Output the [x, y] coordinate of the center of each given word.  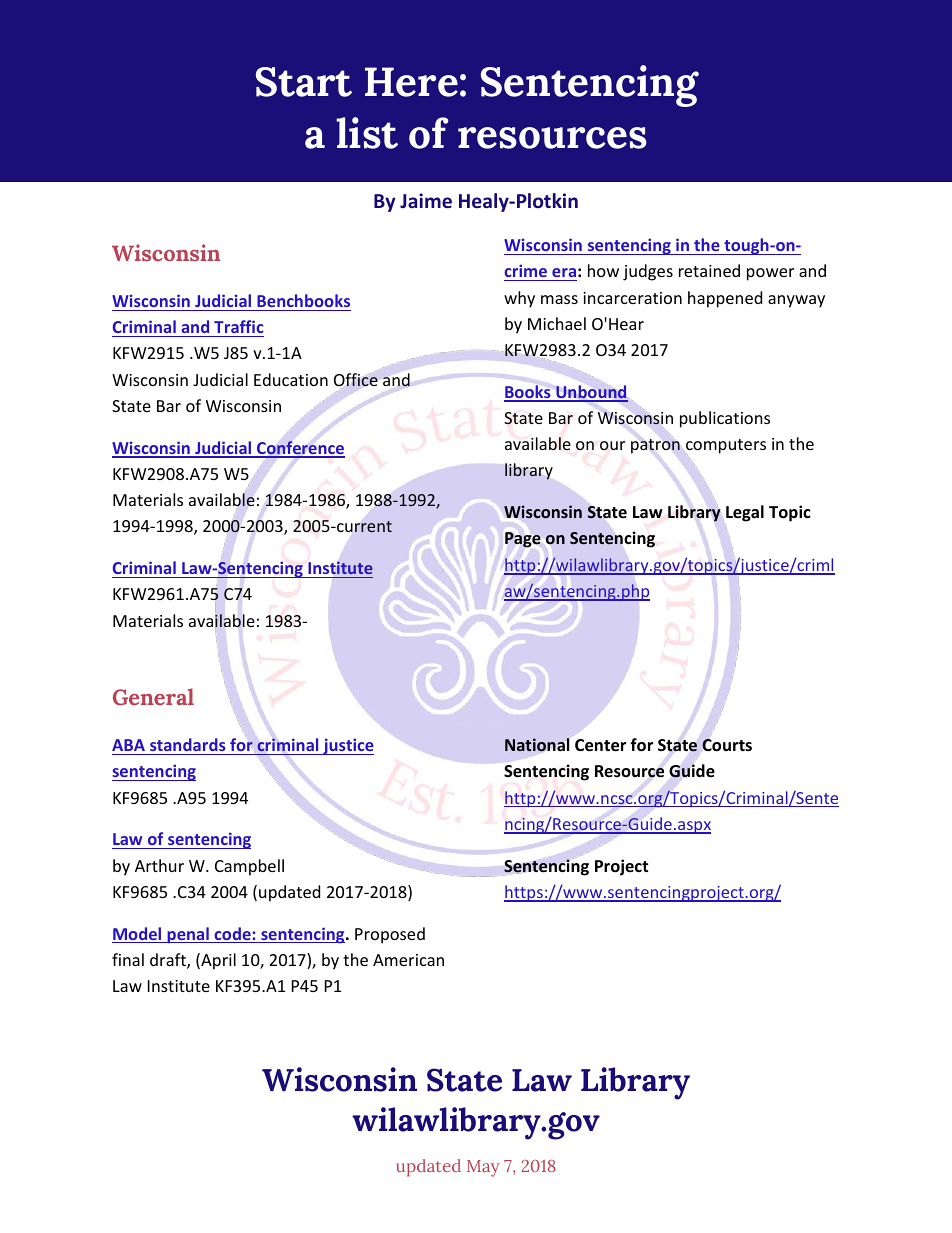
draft [169, 961]
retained [709, 270]
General [153, 696]
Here [411, 82]
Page [523, 540]
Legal [745, 513]
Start [304, 82]
